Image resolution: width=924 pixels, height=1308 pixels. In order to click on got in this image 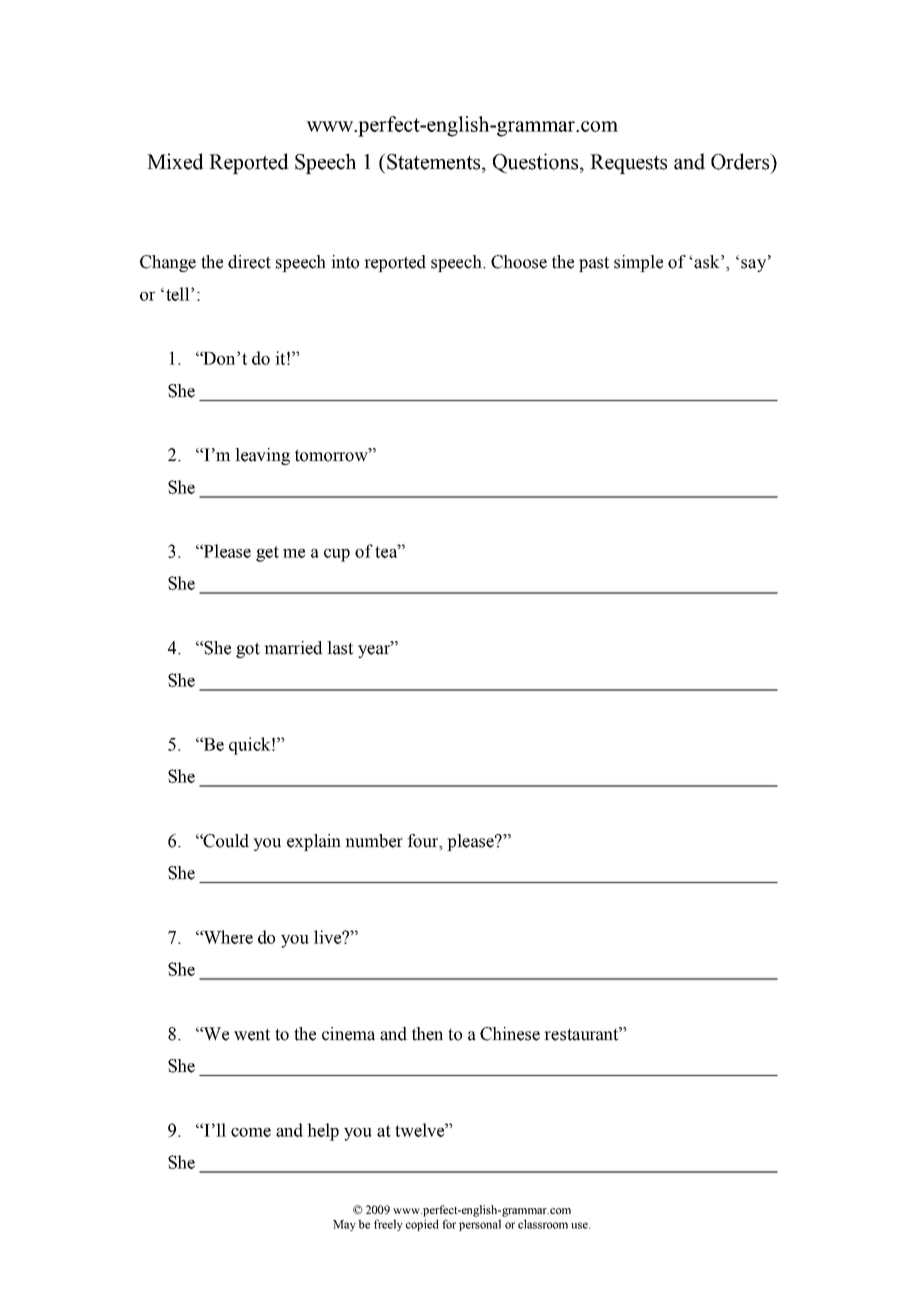, I will do `click(248, 650)`.
